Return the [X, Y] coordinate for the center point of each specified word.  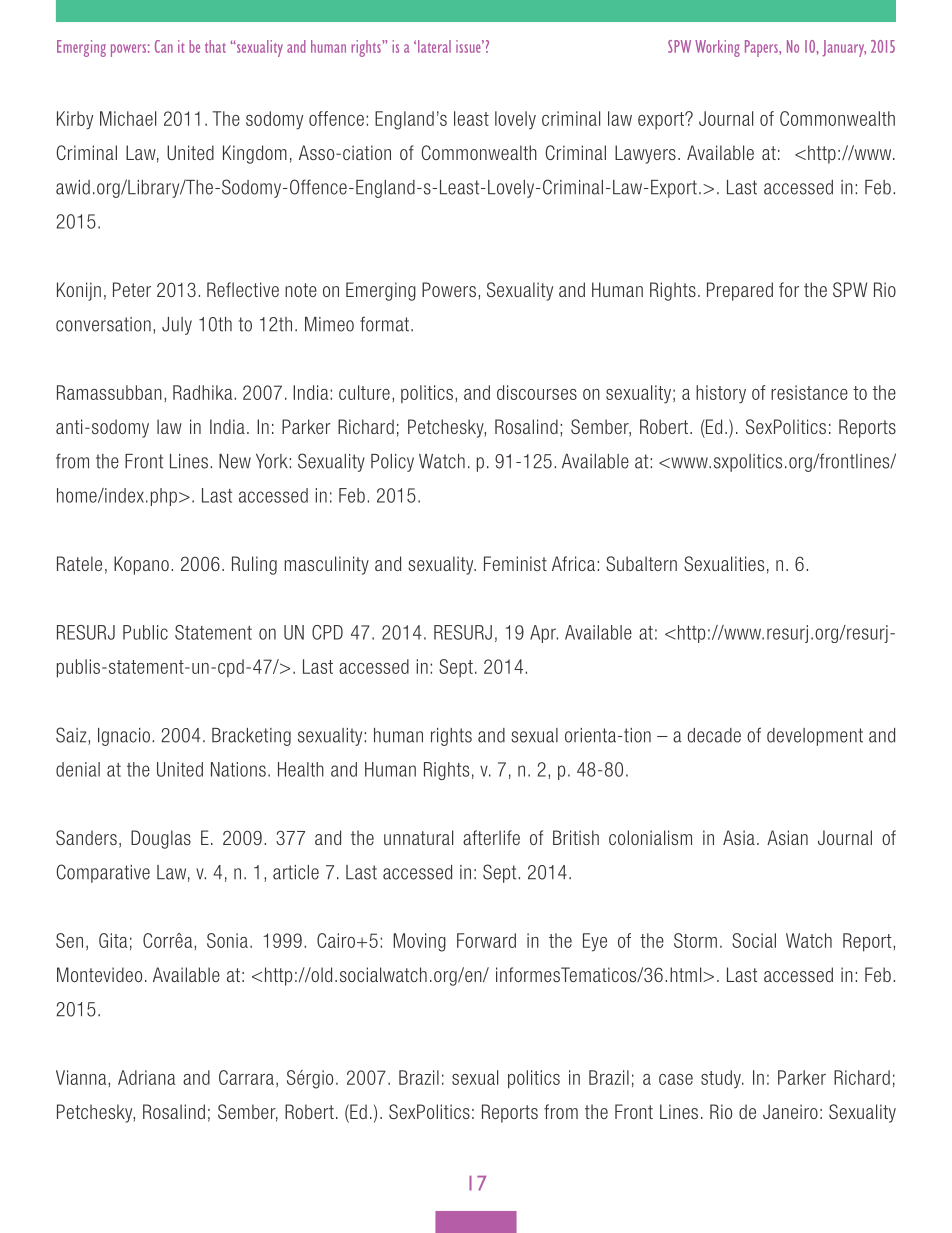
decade [714, 735]
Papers [762, 48]
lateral [434, 46]
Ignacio [124, 737]
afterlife [491, 837]
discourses [537, 392]
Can [164, 46]
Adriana [146, 1077]
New [235, 461]
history [721, 394]
